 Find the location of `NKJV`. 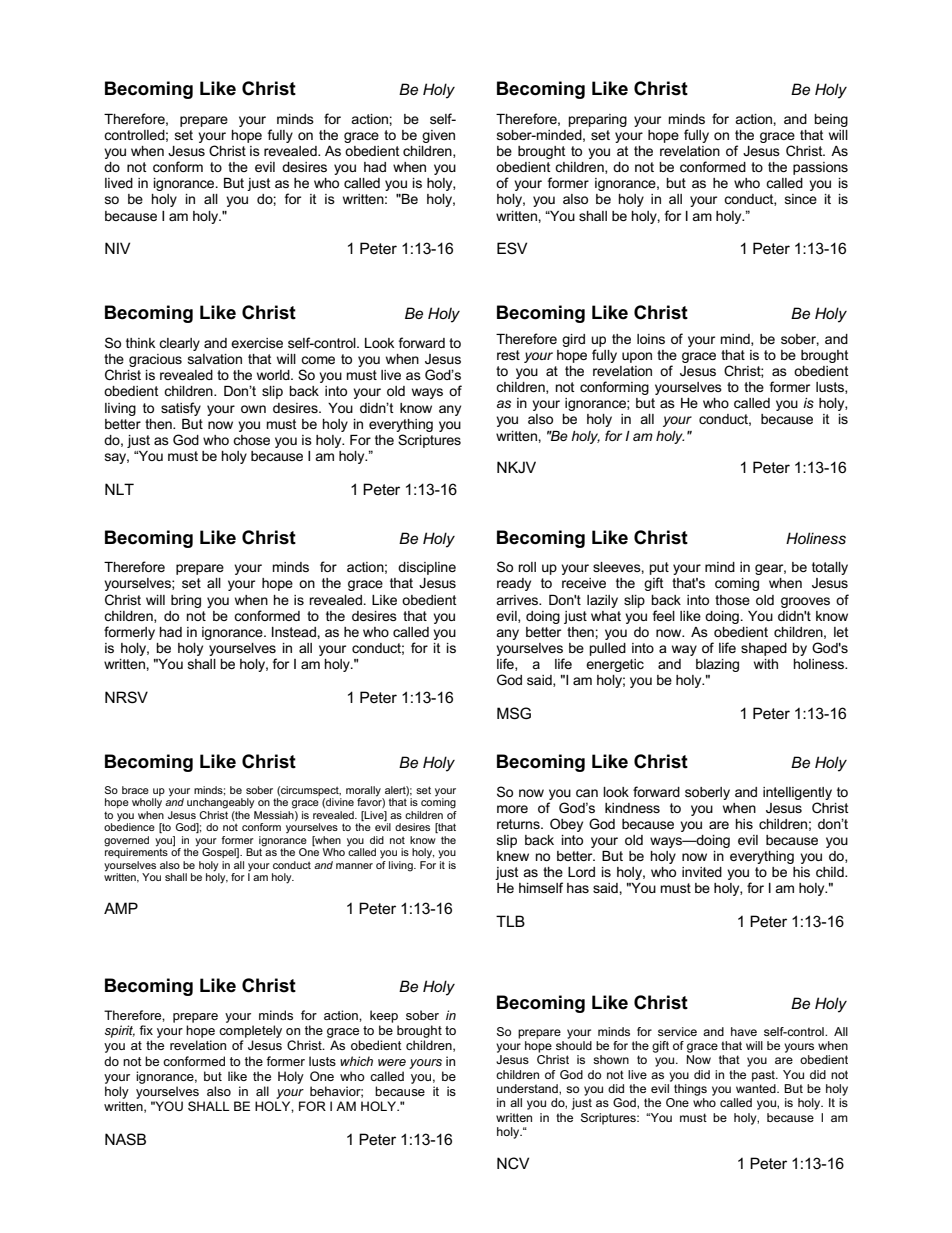

NKJV is located at coordinates (516, 467).
